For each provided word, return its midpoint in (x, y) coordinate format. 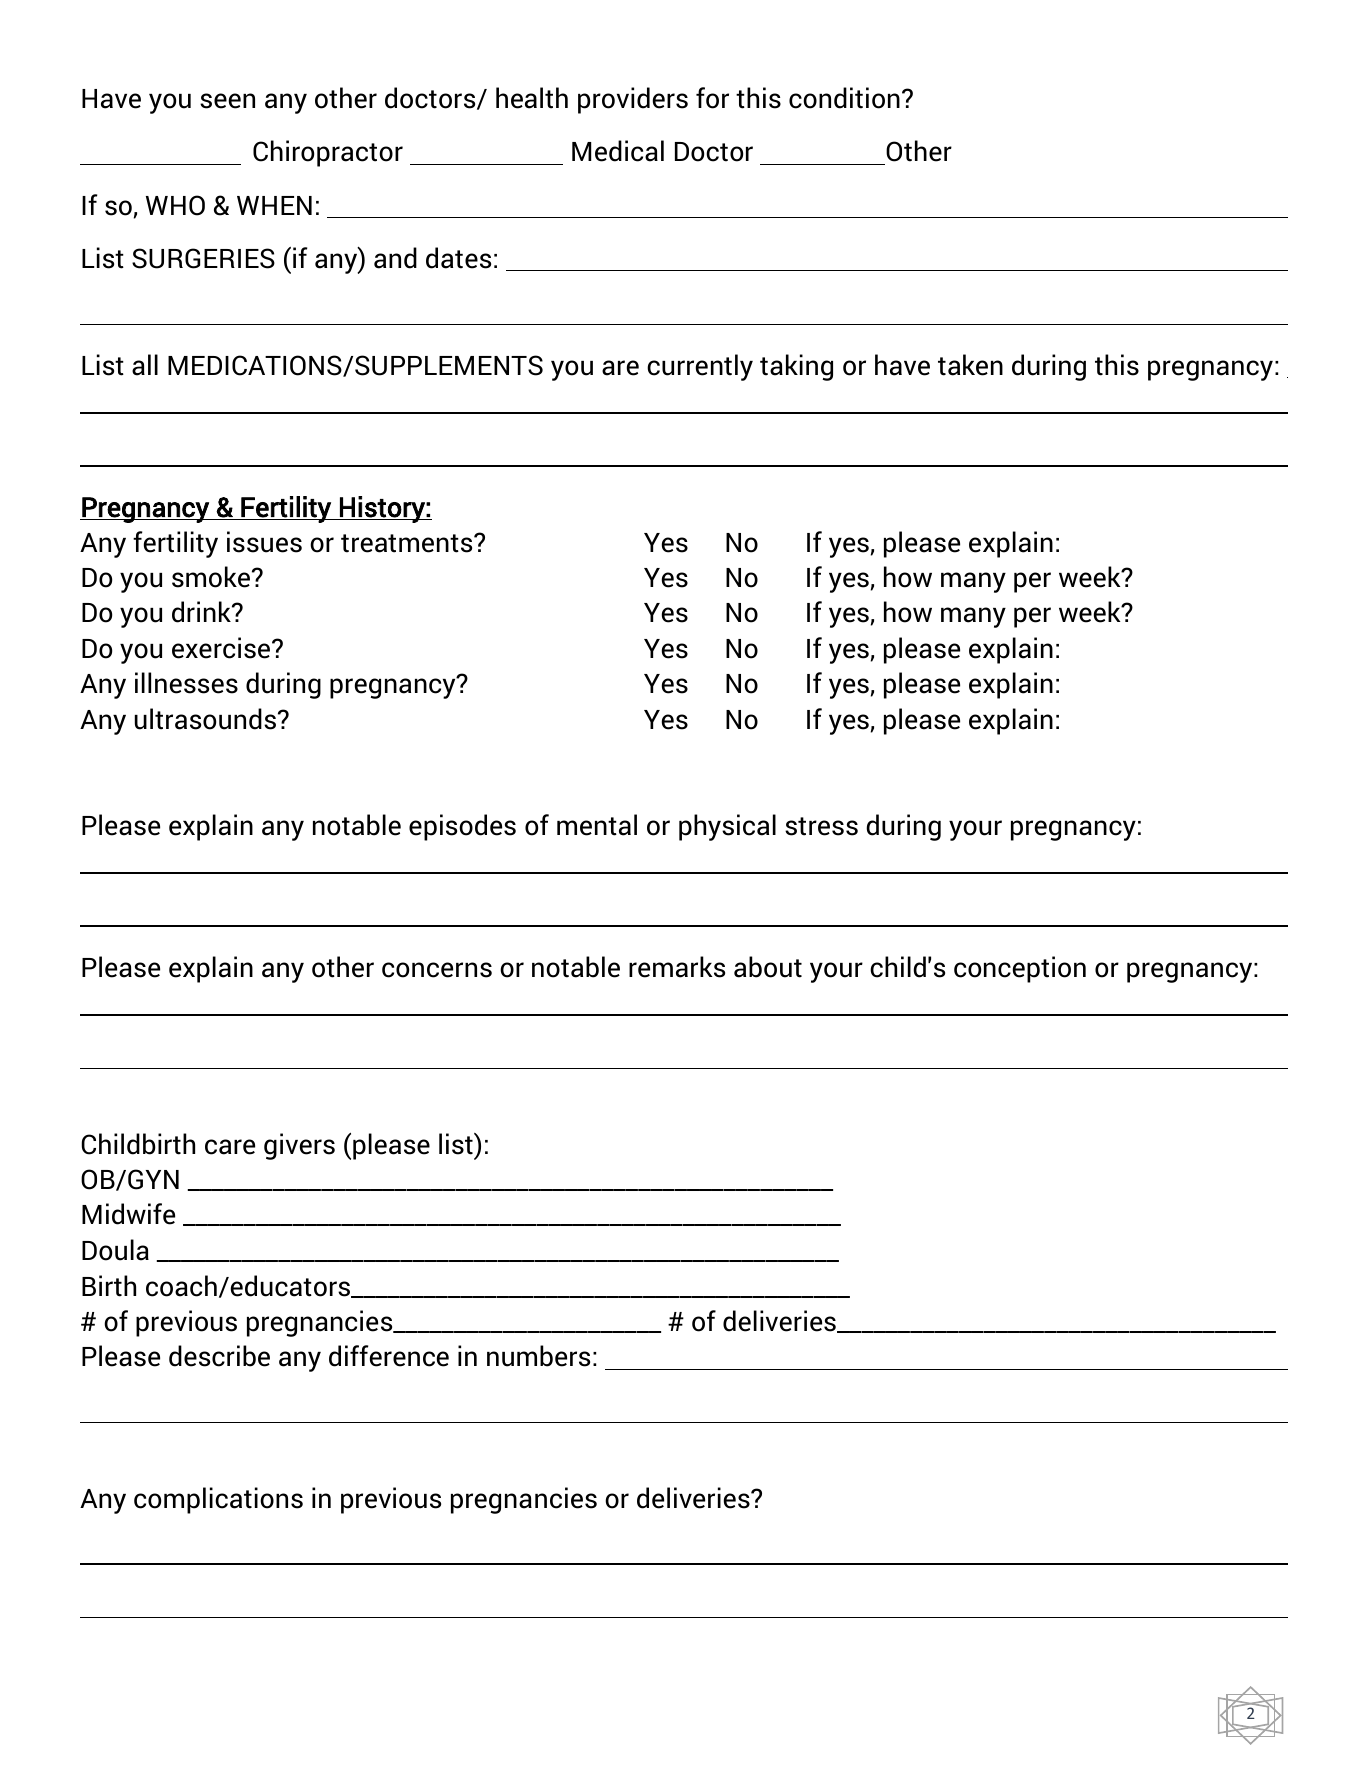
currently (700, 367)
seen (227, 101)
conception (1020, 969)
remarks (677, 967)
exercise (222, 648)
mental (597, 825)
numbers (538, 1356)
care (230, 1147)
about (768, 967)
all (145, 365)
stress (821, 826)
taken (970, 365)
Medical (618, 151)
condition (844, 98)
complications (218, 1500)
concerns (437, 970)
